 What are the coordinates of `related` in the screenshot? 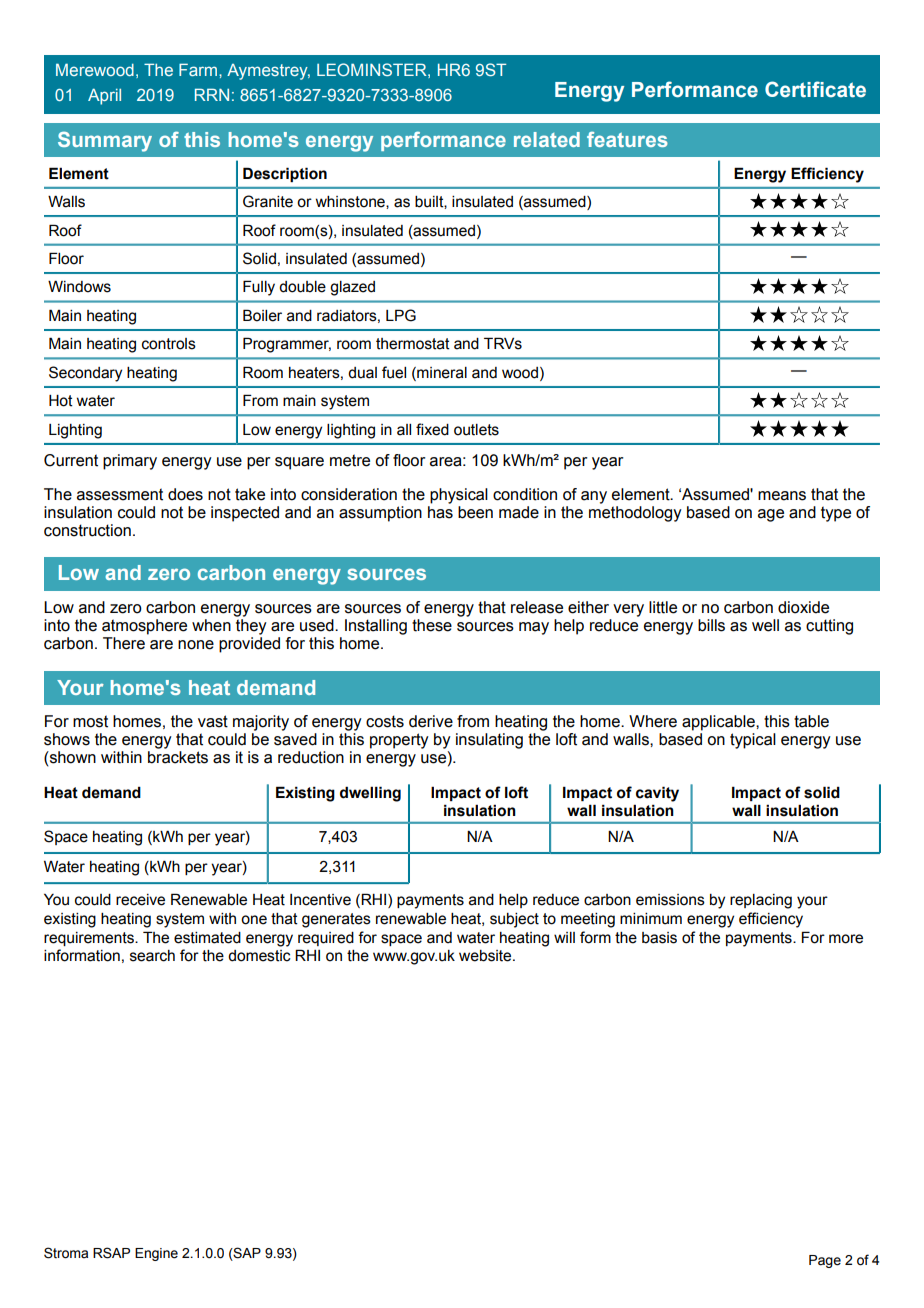 It's located at (547, 139).
